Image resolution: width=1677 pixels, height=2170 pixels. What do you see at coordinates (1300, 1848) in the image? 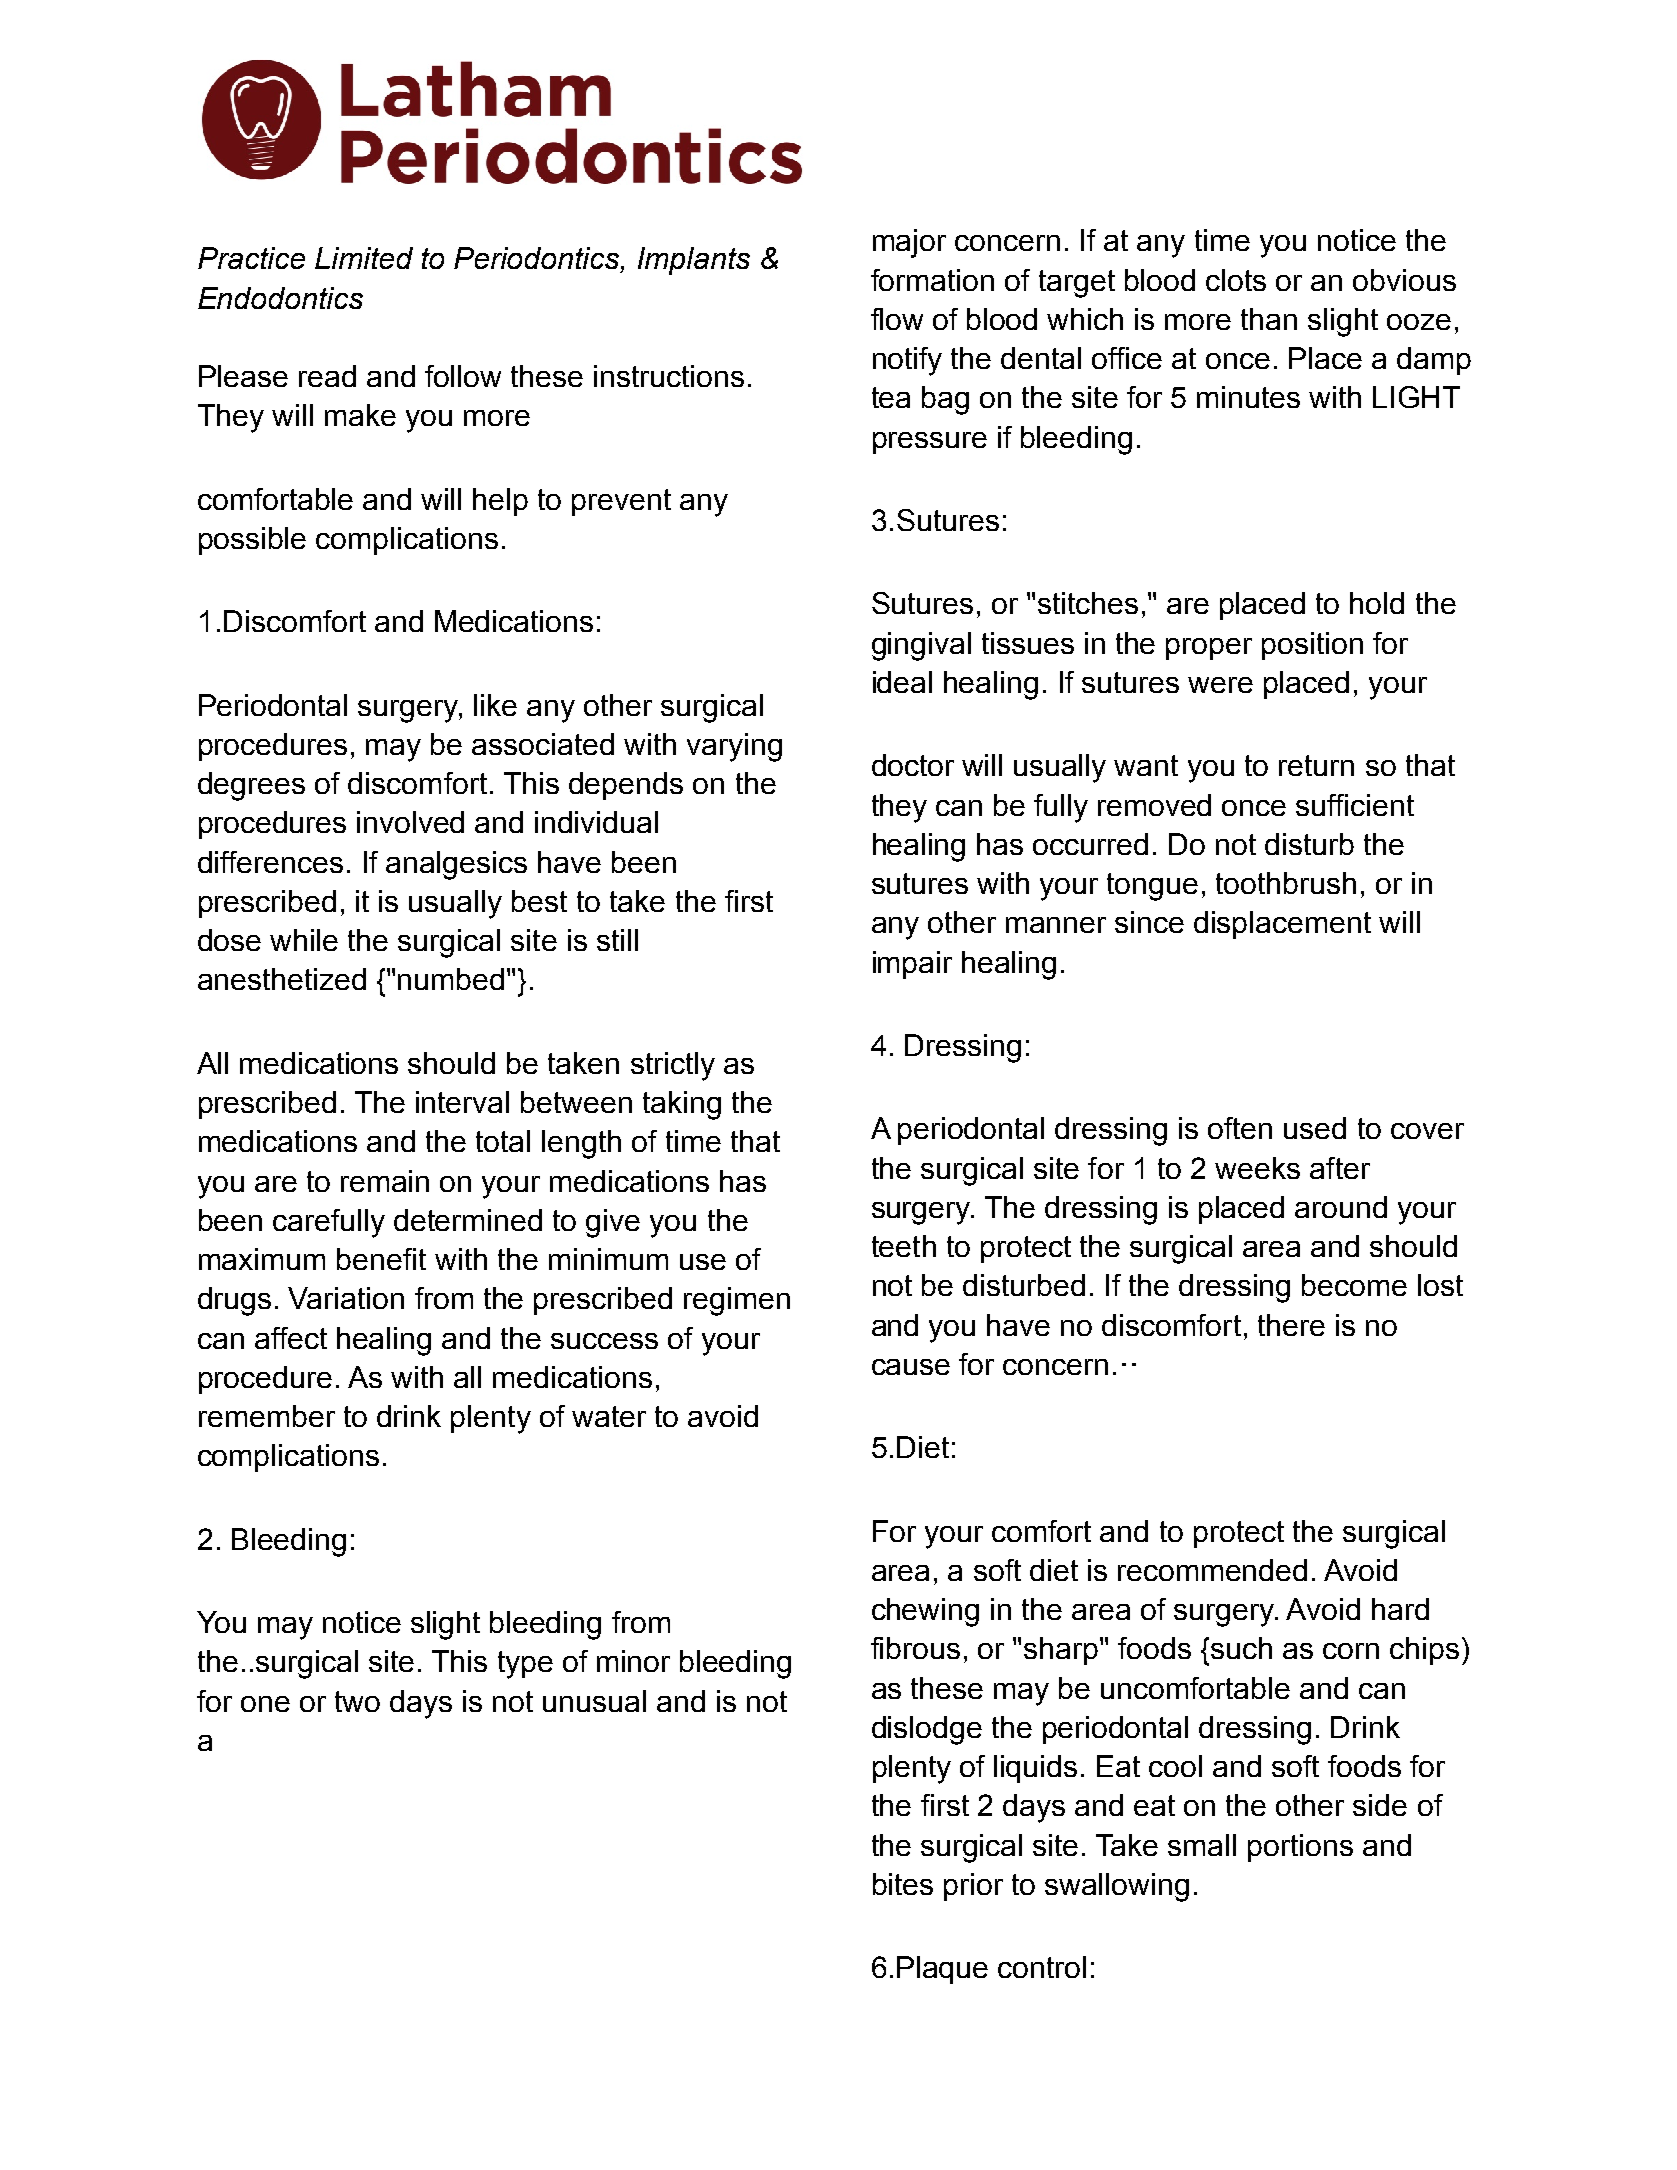
I see `portions` at bounding box center [1300, 1848].
